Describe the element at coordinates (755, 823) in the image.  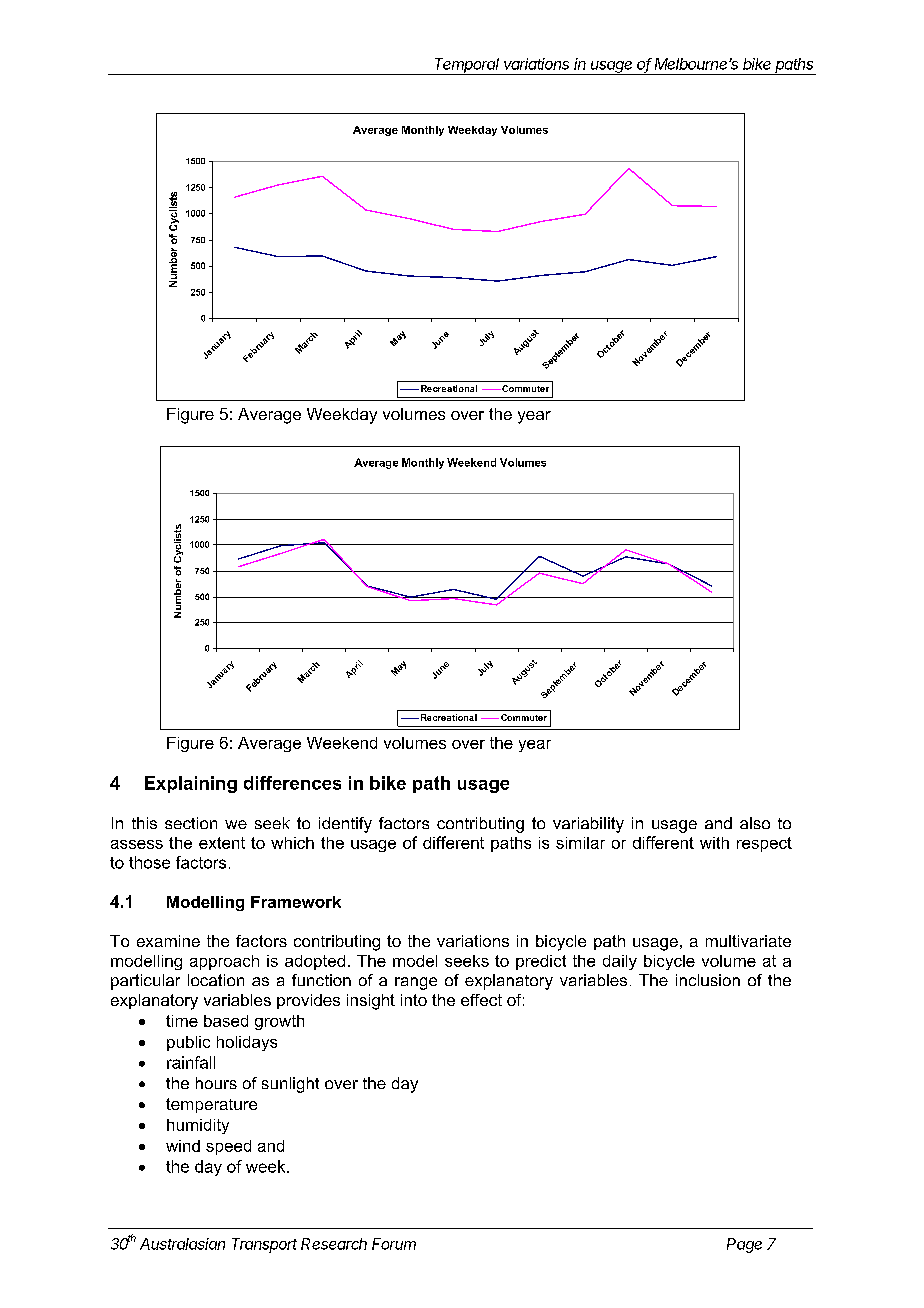
I see `also` at that location.
